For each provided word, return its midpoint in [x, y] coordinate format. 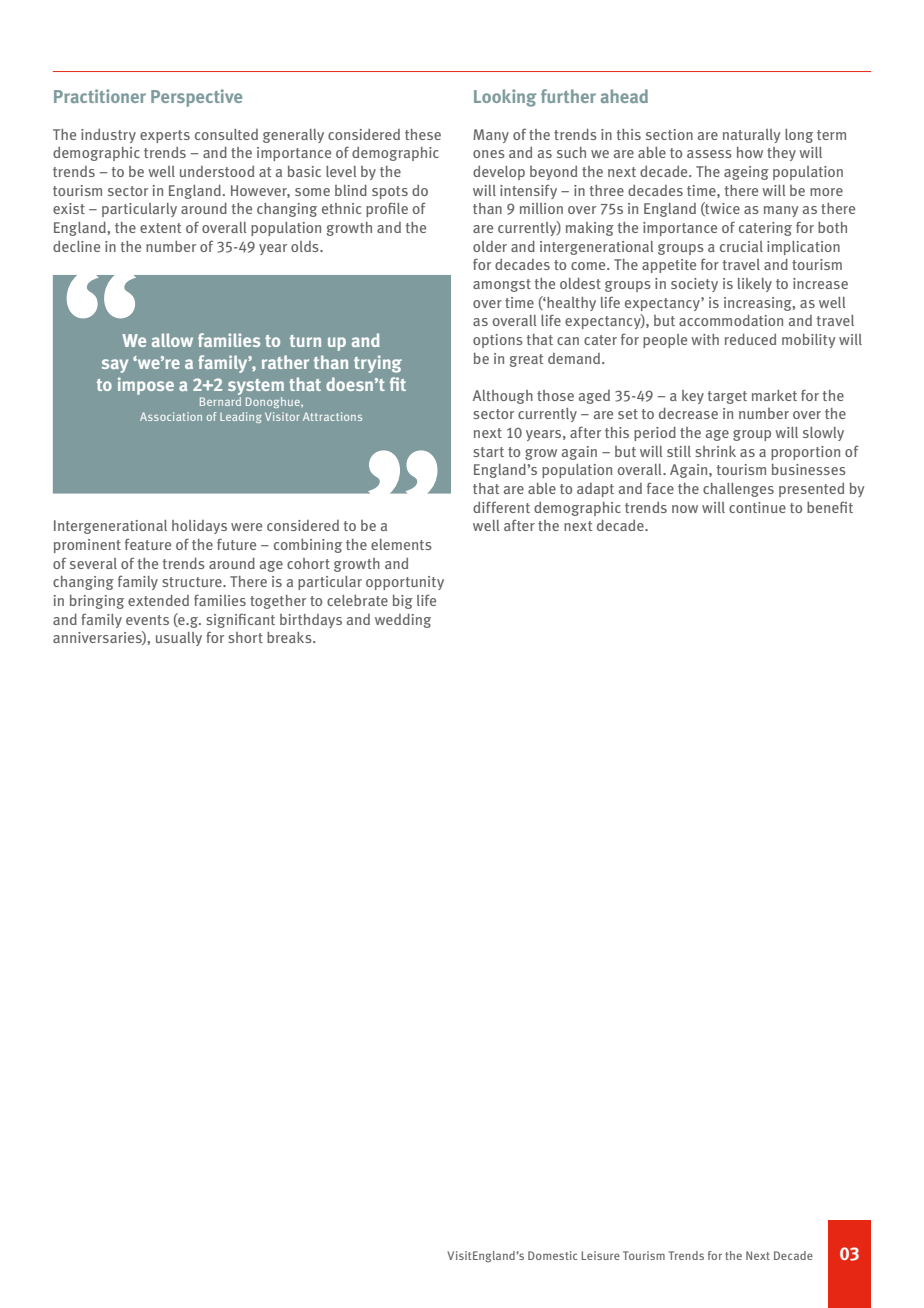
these [423, 134]
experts [165, 136]
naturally [751, 136]
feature [148, 544]
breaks [290, 637]
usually [179, 639]
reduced [750, 339]
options [498, 341]
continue [757, 507]
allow [172, 340]
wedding [403, 620]
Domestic [552, 1255]
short [245, 637]
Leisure [600, 1255]
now [685, 509]
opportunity [405, 583]
